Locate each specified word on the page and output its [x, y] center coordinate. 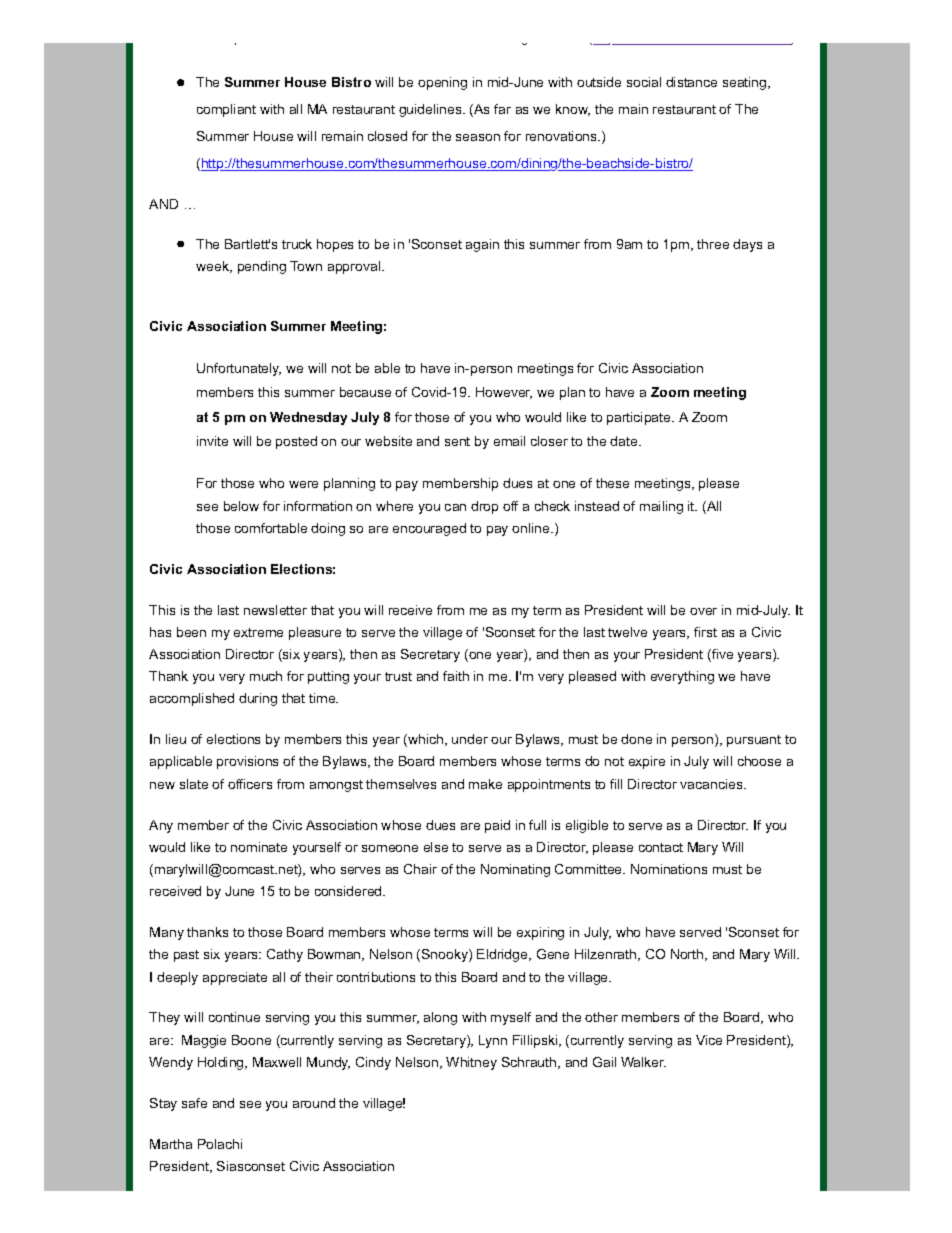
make [485, 784]
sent [457, 441]
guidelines [431, 110]
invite [212, 441]
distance [691, 82]
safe [194, 1103]
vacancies [712, 784]
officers [250, 784]
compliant [226, 110]
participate [640, 418]
